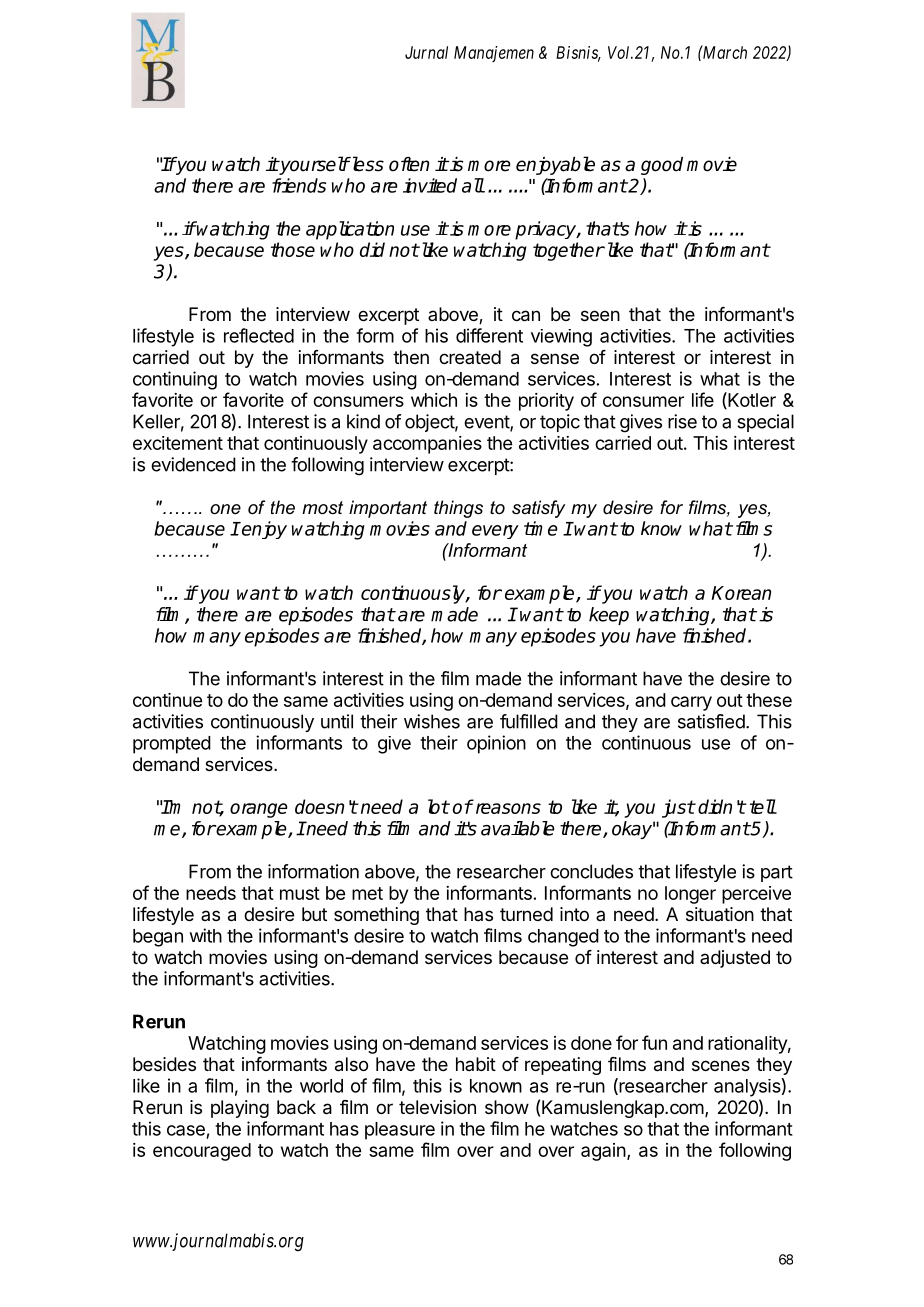  I want to click on good, so click(662, 166).
